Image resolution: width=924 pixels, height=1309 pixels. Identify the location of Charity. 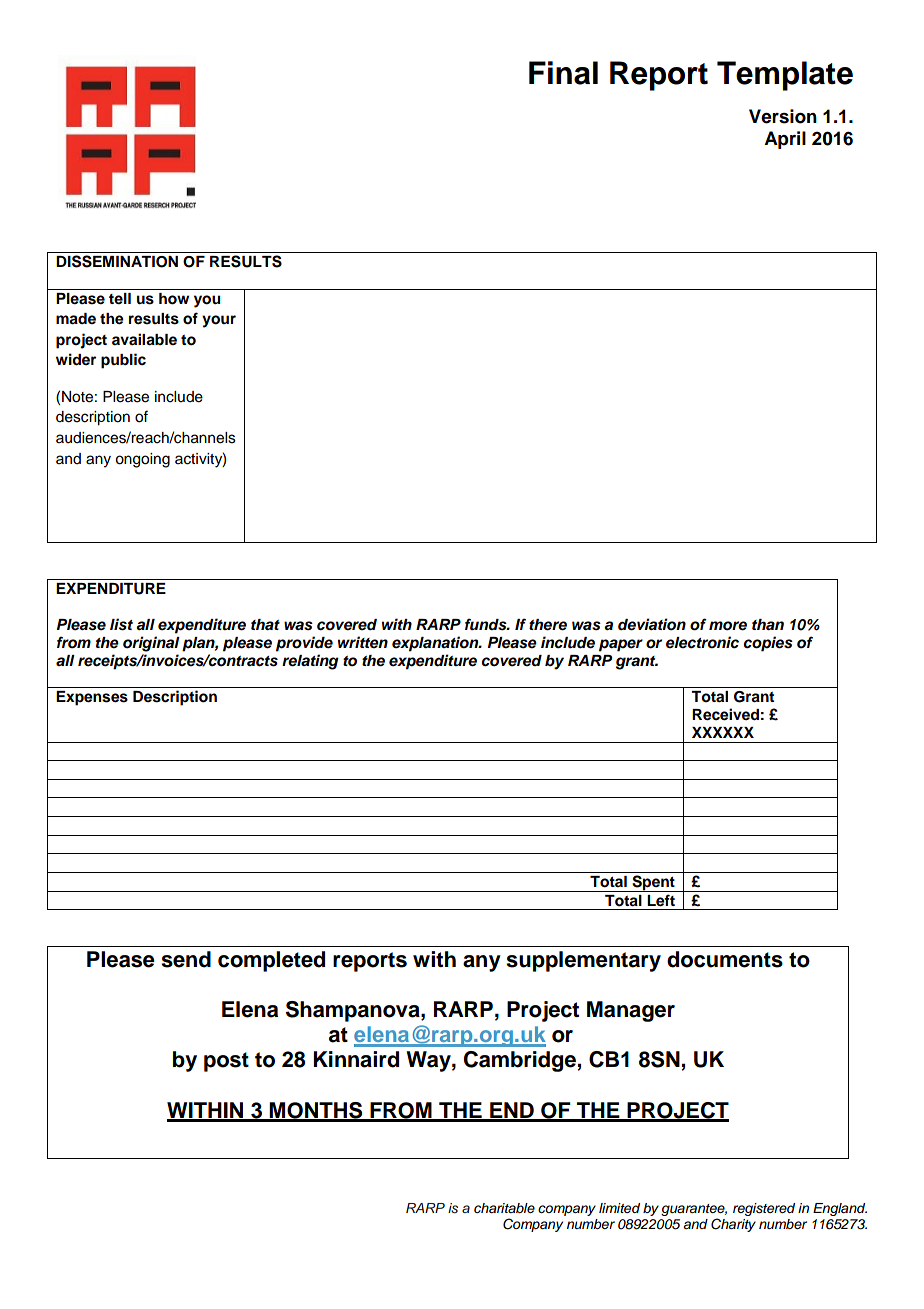
(733, 1225).
